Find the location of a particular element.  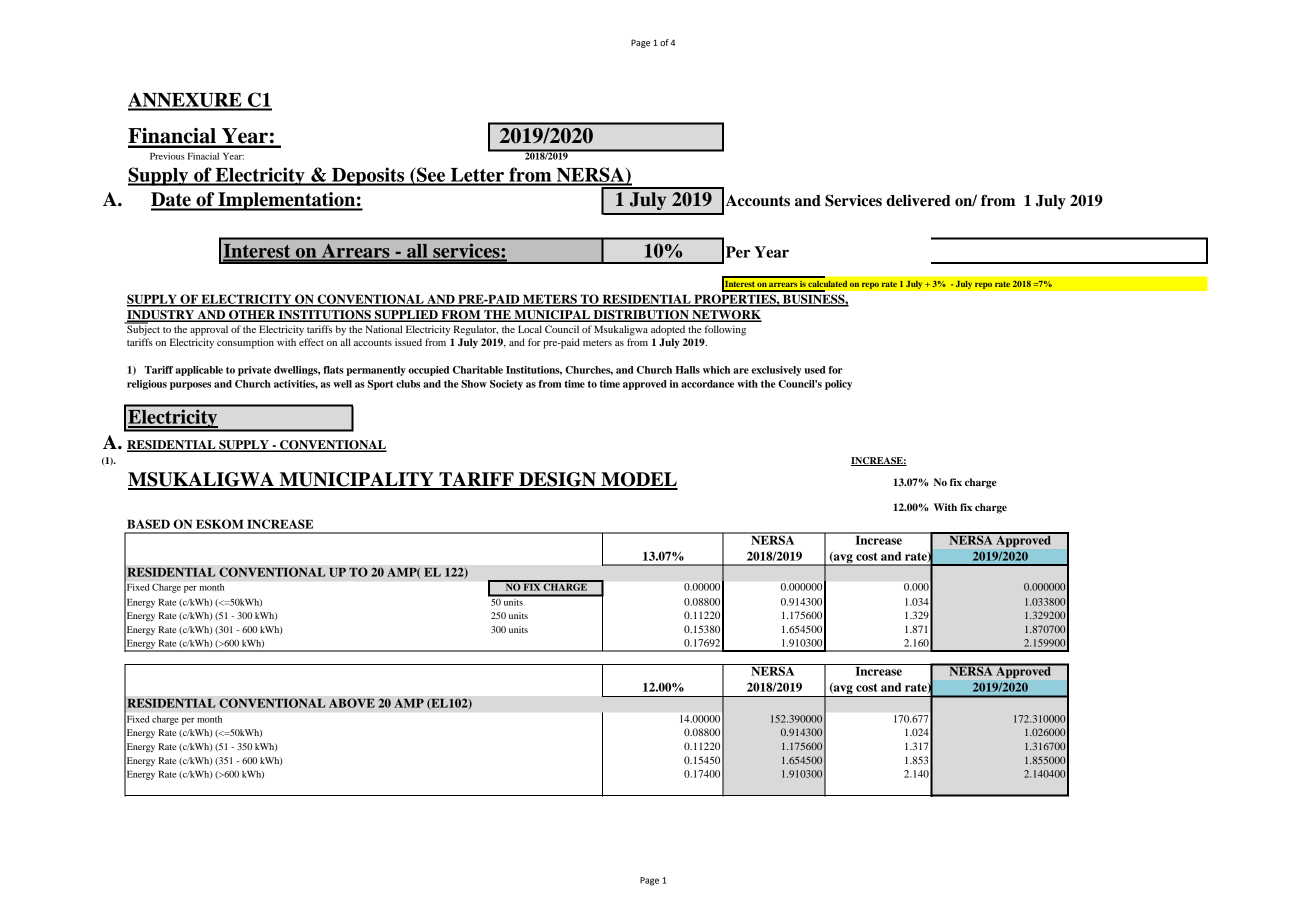

delivered is located at coordinates (918, 200).
